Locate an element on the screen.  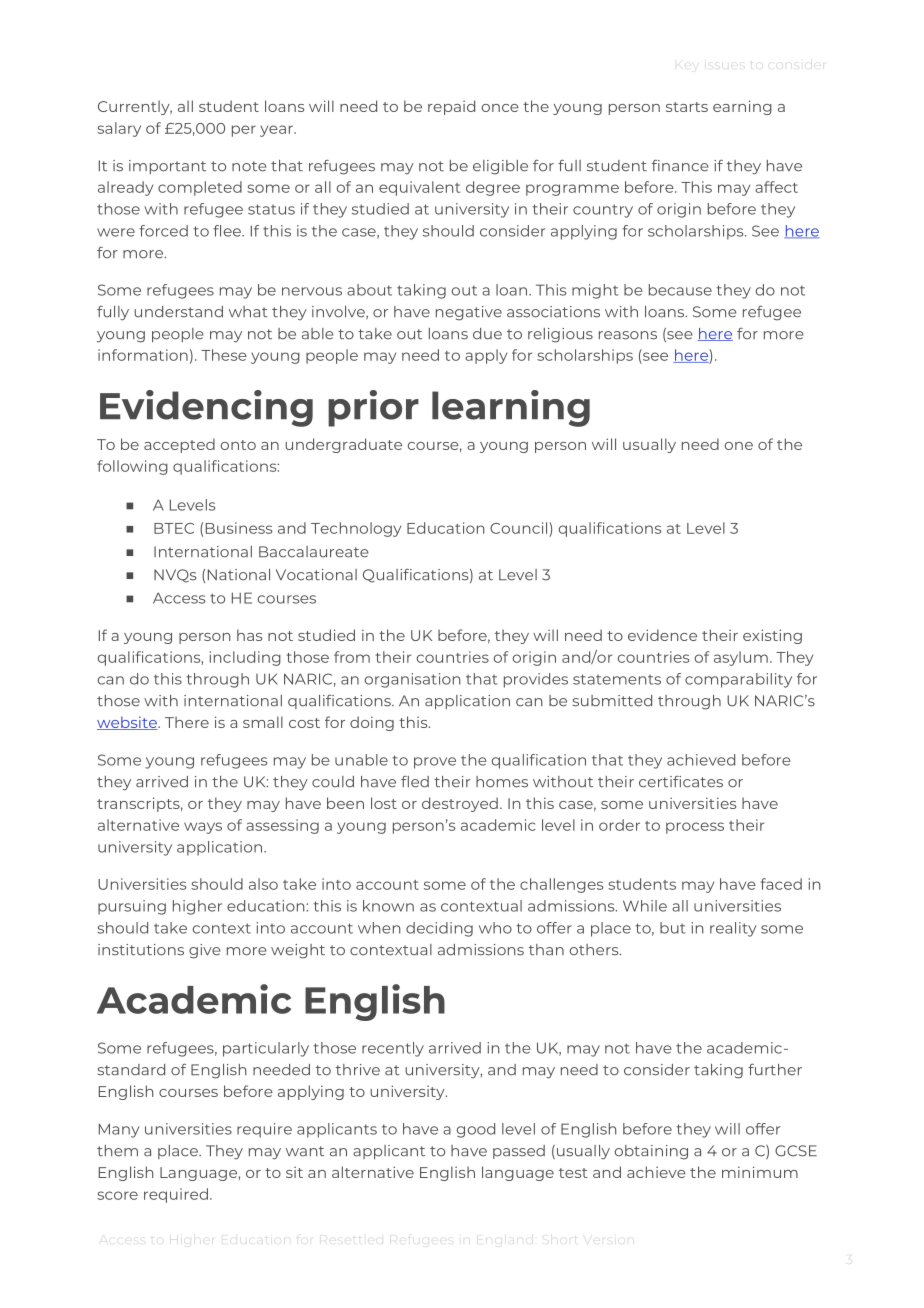
organisation is located at coordinates (412, 680).
